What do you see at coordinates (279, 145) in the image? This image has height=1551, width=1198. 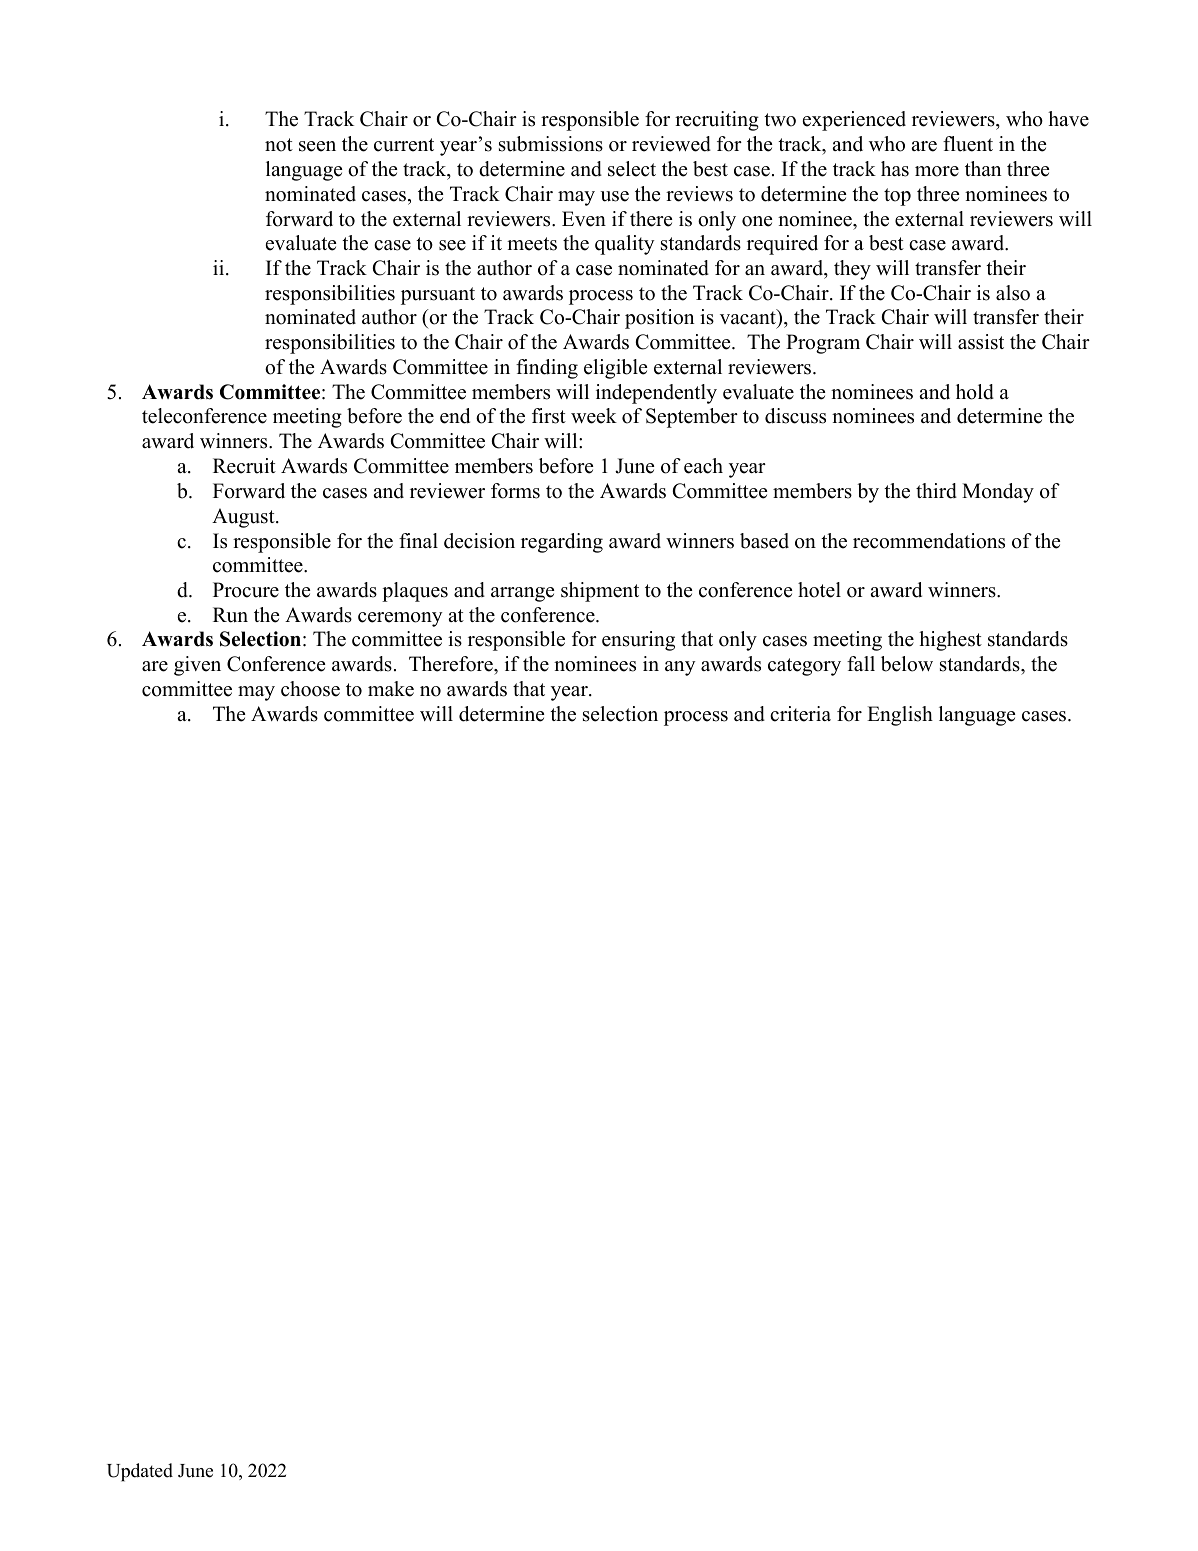 I see `not` at bounding box center [279, 145].
